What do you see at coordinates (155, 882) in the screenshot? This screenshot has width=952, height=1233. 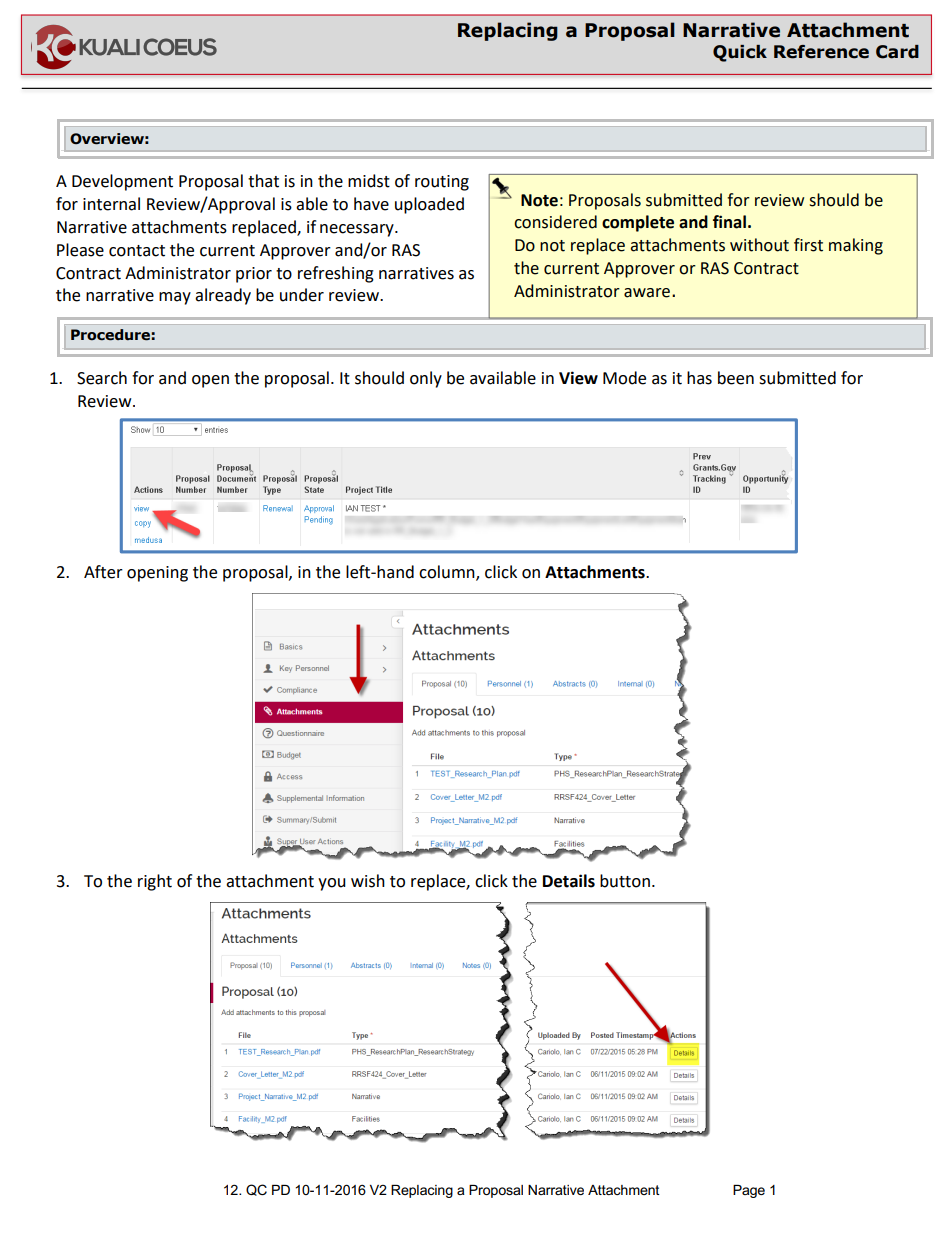 I see `right` at bounding box center [155, 882].
